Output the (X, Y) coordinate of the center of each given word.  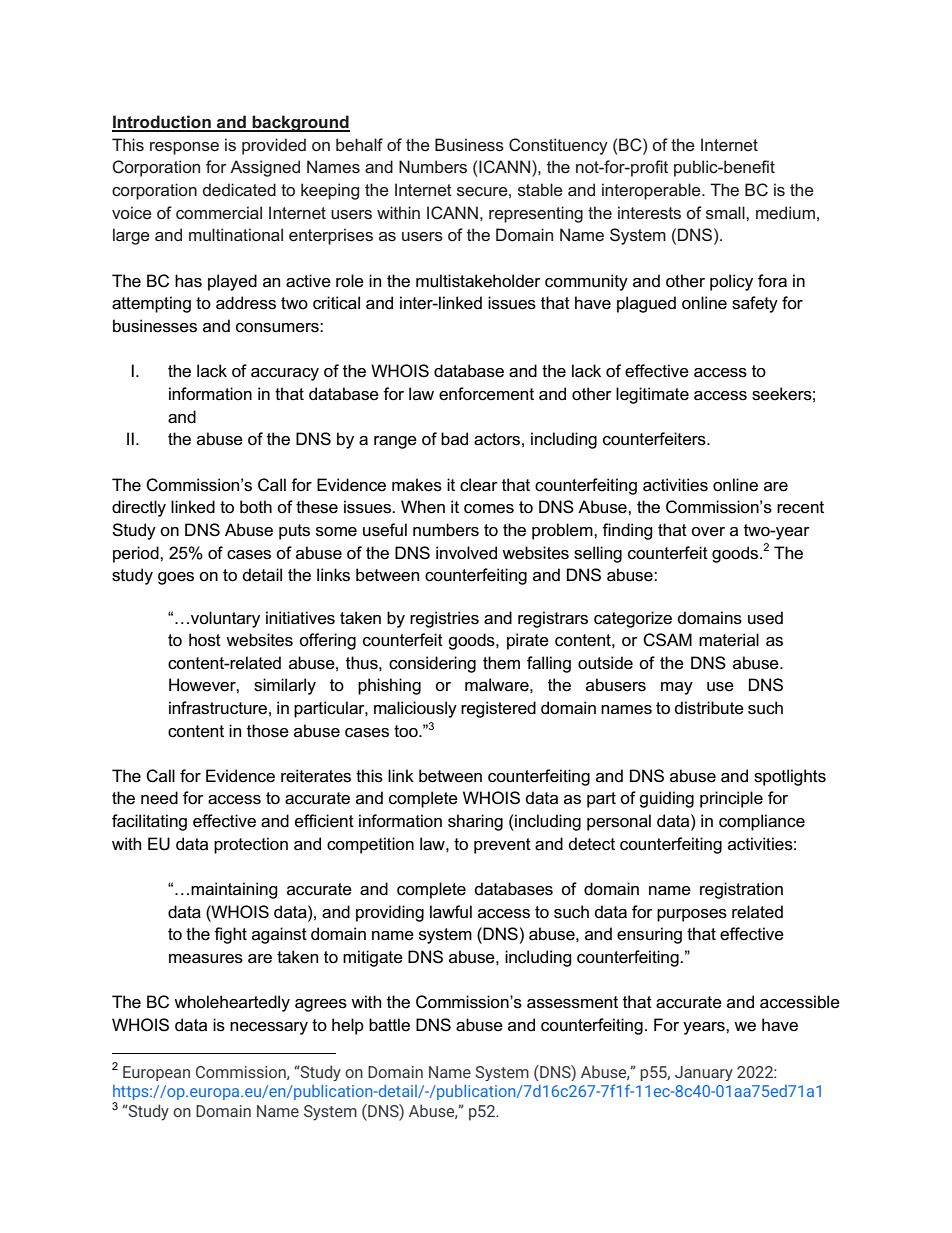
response (184, 148)
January (704, 1073)
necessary (269, 1028)
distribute (709, 708)
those (268, 731)
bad (454, 438)
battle (389, 1025)
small (726, 212)
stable (540, 189)
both (256, 507)
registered (498, 709)
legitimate (652, 395)
